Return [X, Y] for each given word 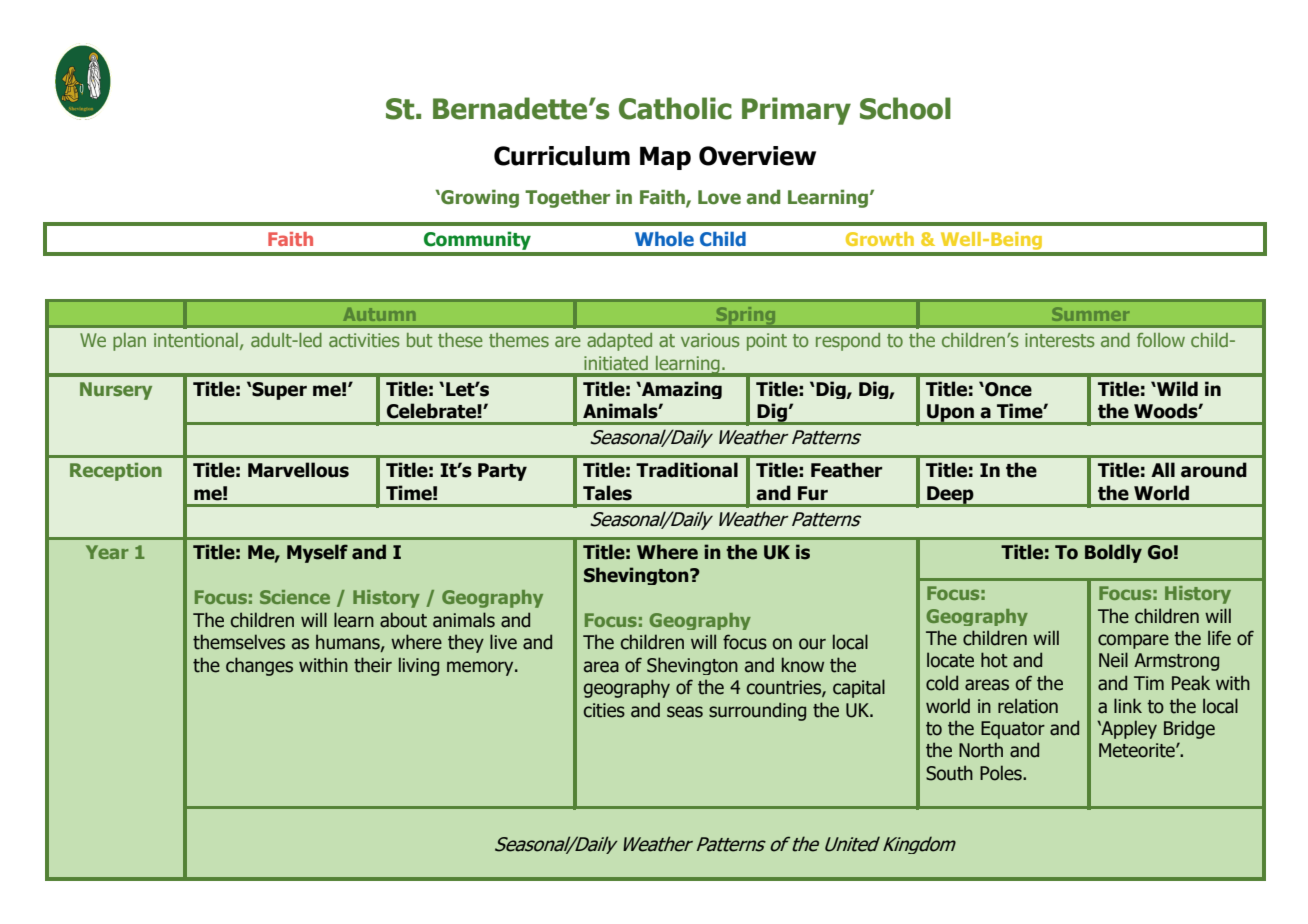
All [1163, 469]
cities [604, 710]
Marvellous [298, 470]
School [905, 108]
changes [259, 666]
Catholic [675, 108]
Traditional [687, 470]
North [981, 750]
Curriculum [562, 156]
